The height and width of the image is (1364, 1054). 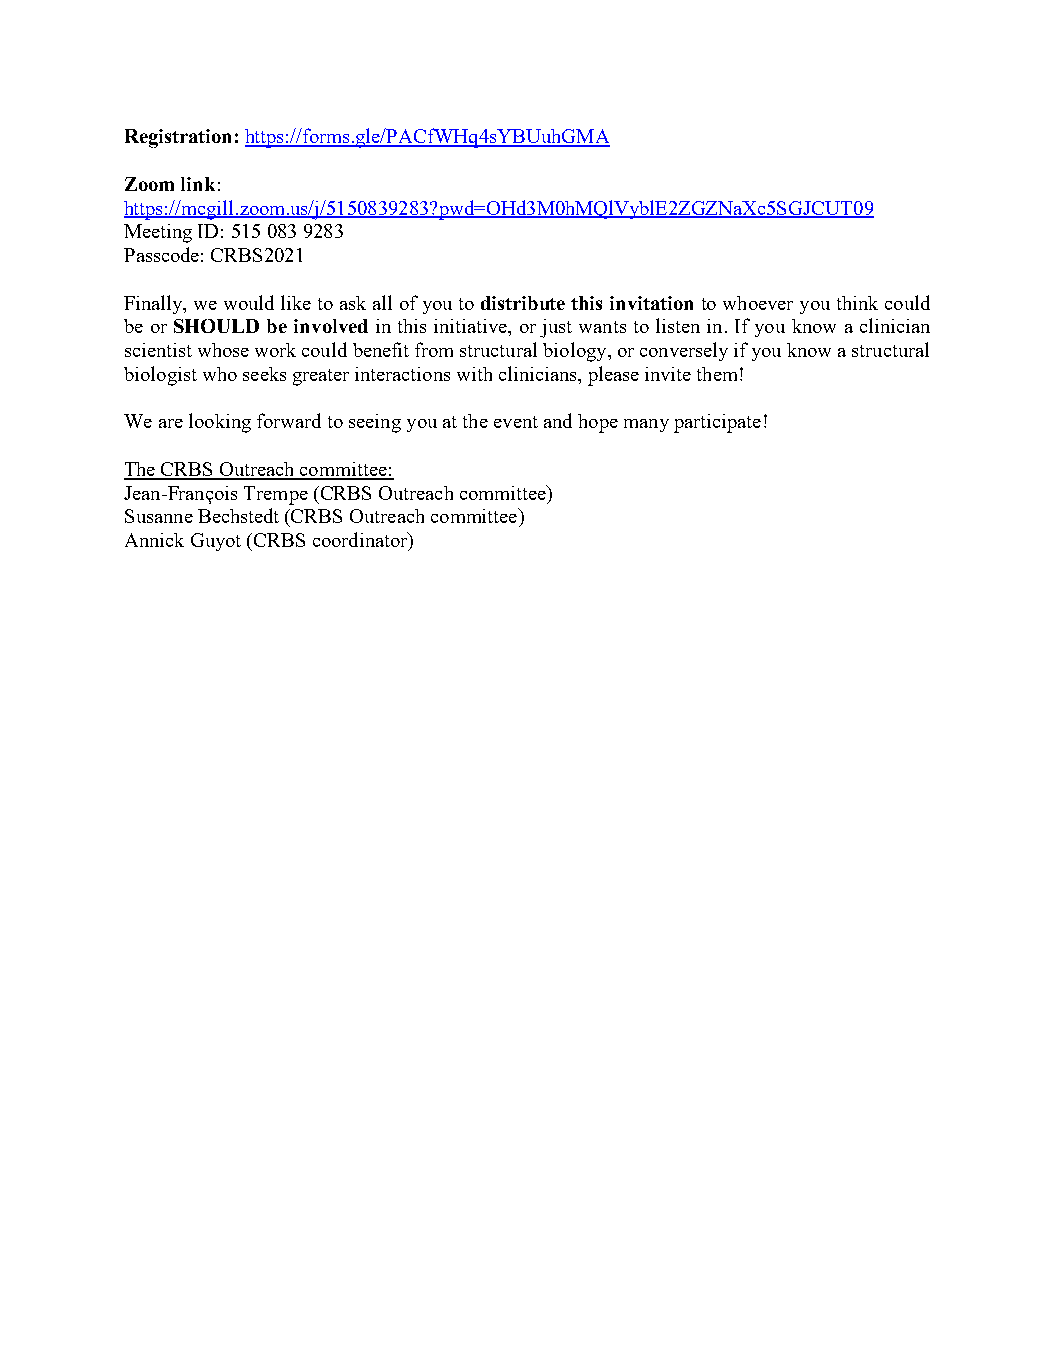 What do you see at coordinates (758, 303) in the image?
I see `whoever` at bounding box center [758, 303].
